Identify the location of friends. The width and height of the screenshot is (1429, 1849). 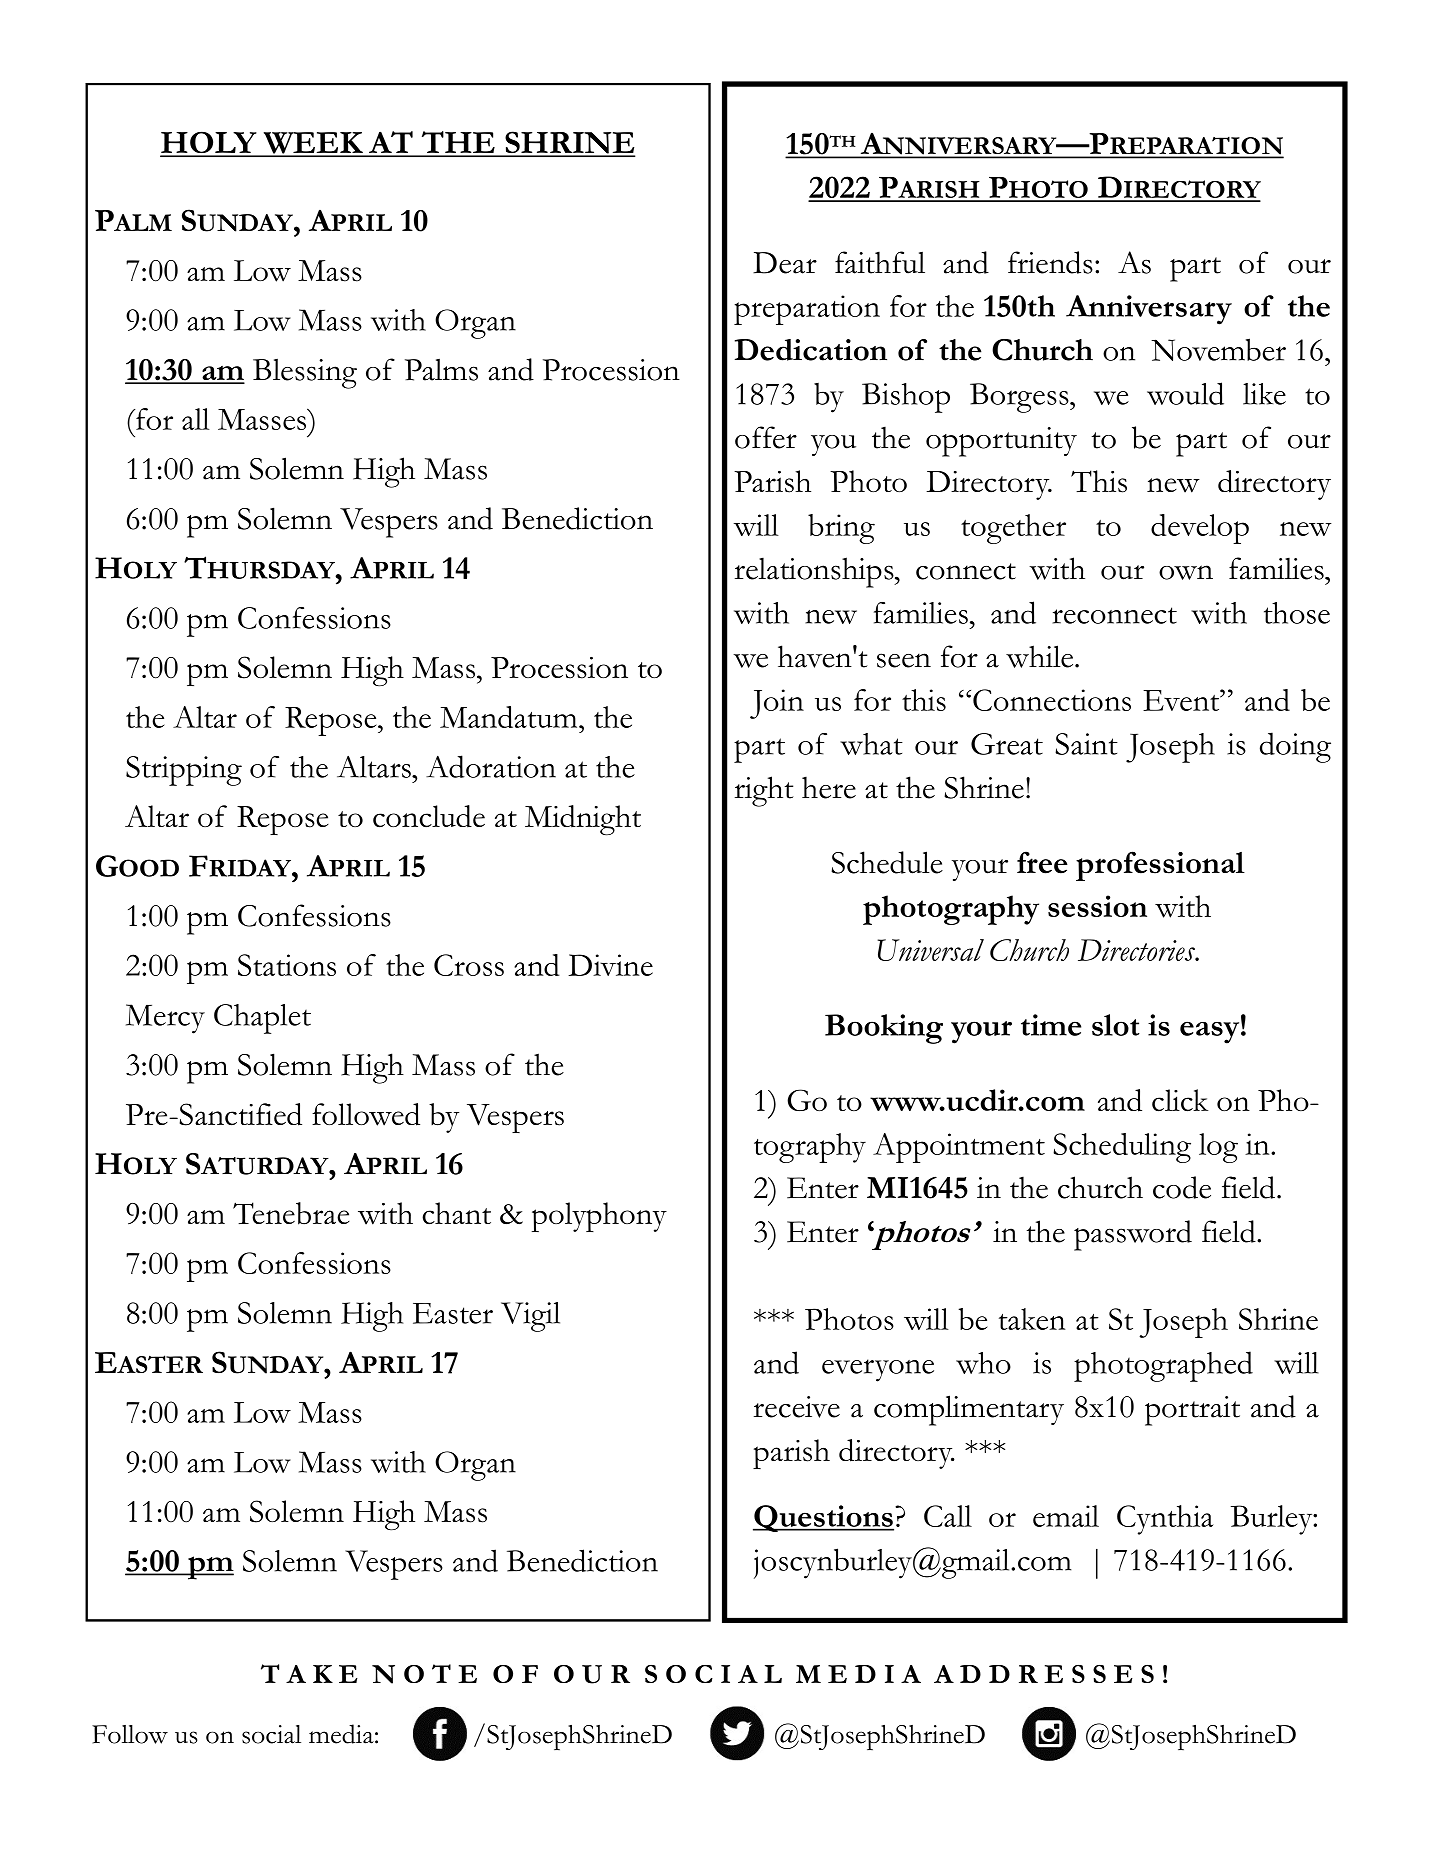
(1050, 262).
